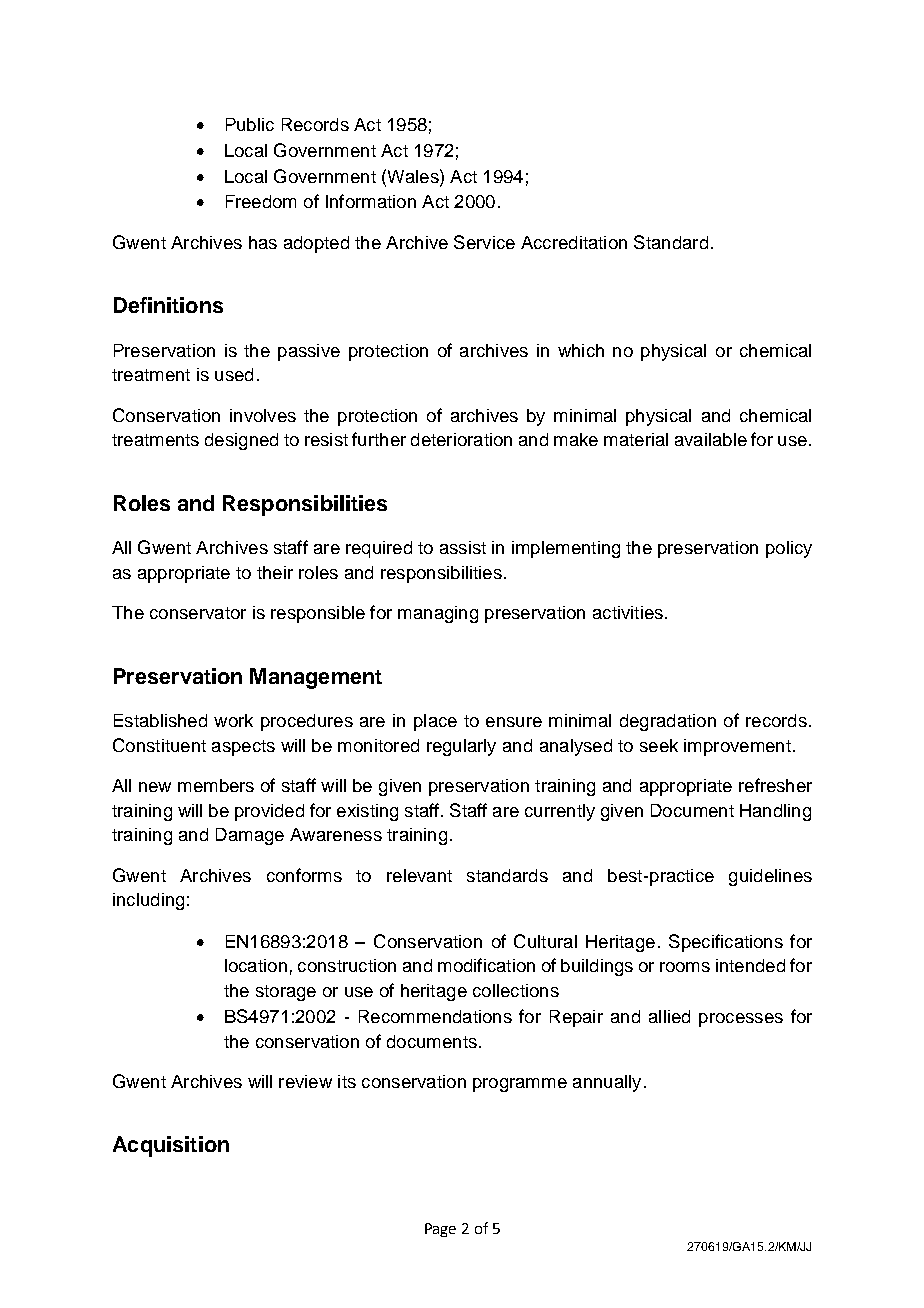 The image size is (924, 1308). Describe the element at coordinates (770, 877) in the screenshot. I see `guidelines` at that location.
